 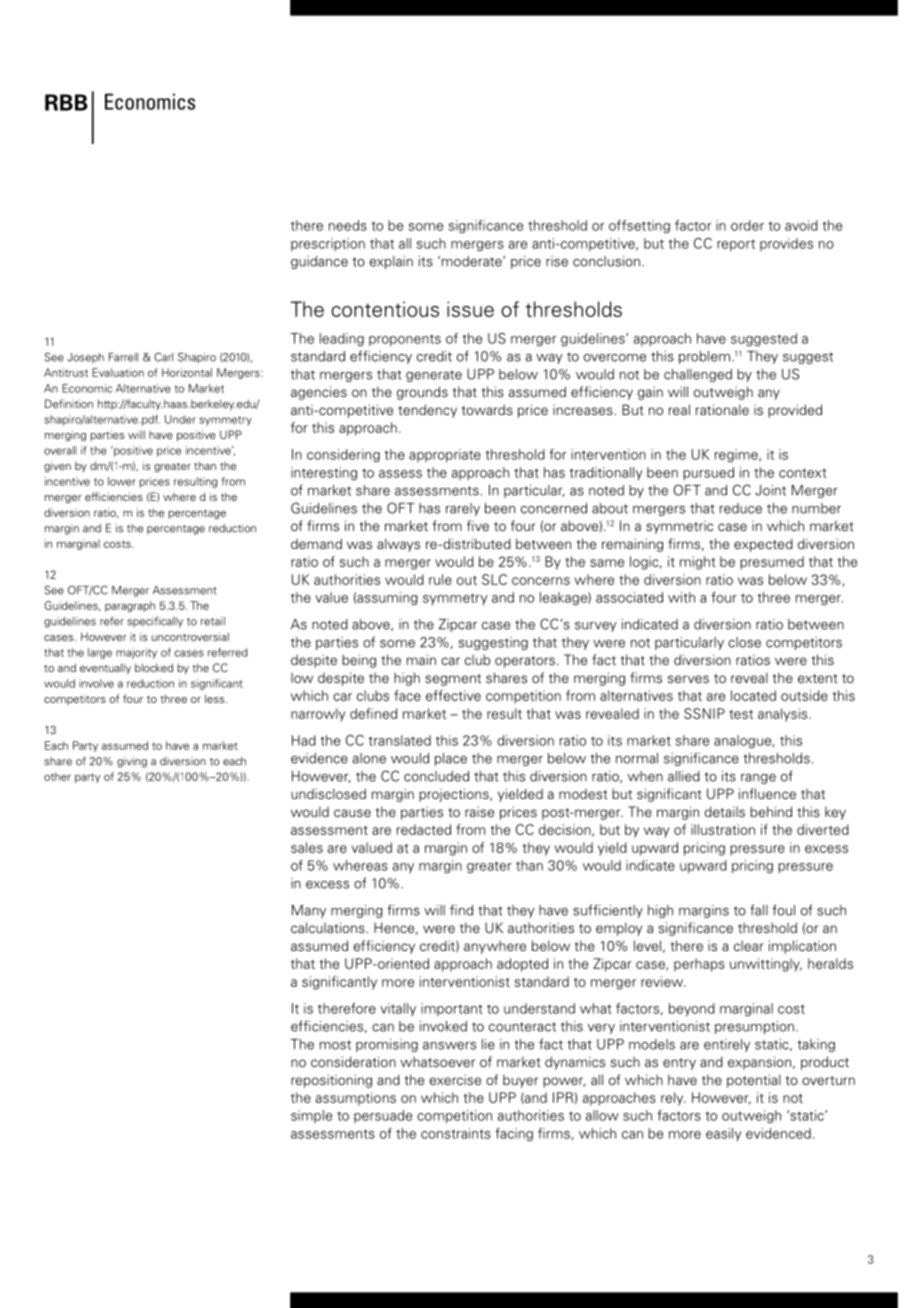 What do you see at coordinates (453, 680) in the screenshot?
I see `segment` at bounding box center [453, 680].
